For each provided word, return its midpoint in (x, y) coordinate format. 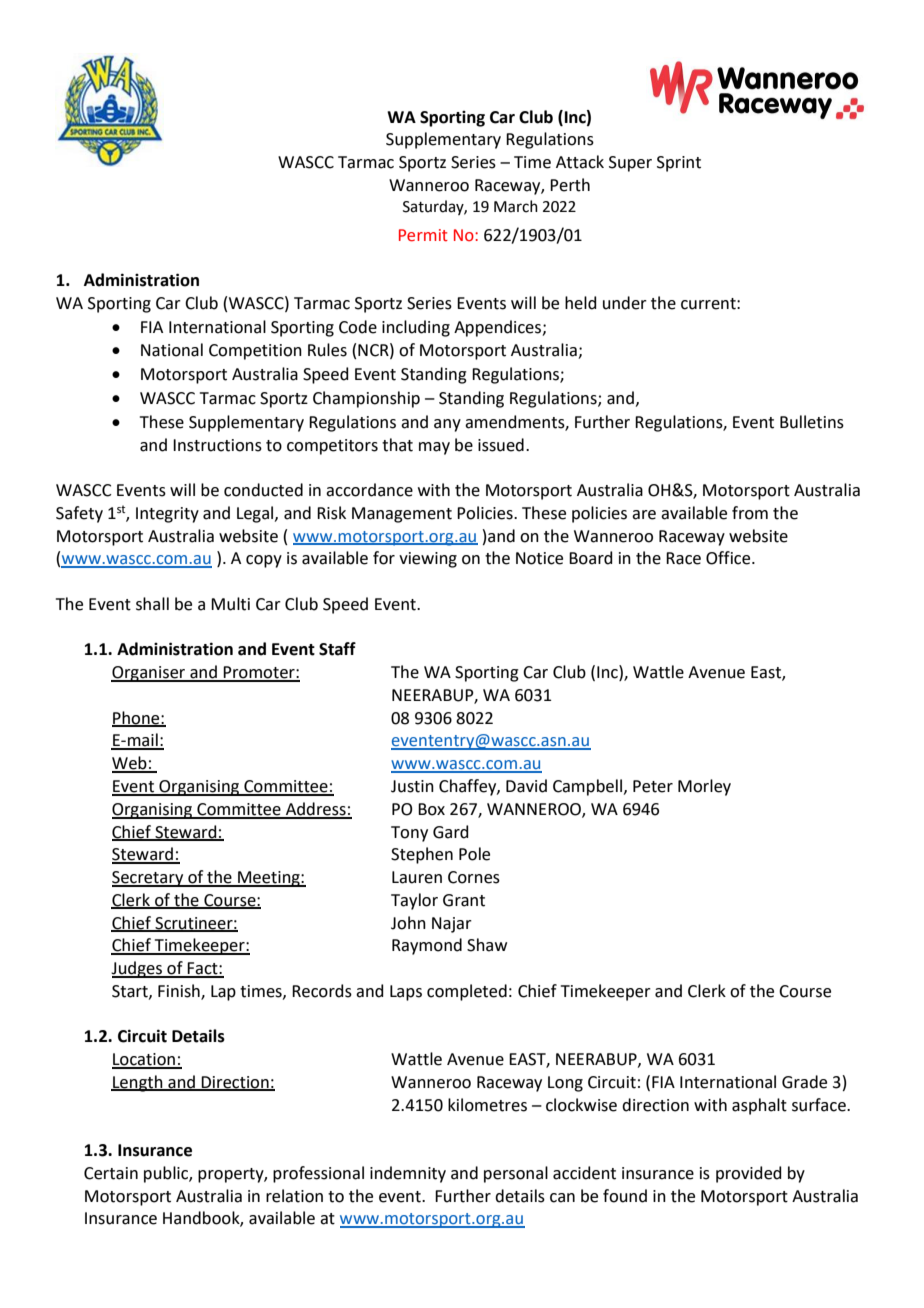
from (750, 513)
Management (402, 515)
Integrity (167, 515)
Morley (704, 787)
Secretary (149, 879)
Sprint (679, 164)
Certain (111, 1173)
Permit (423, 235)
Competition (255, 352)
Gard (451, 832)
